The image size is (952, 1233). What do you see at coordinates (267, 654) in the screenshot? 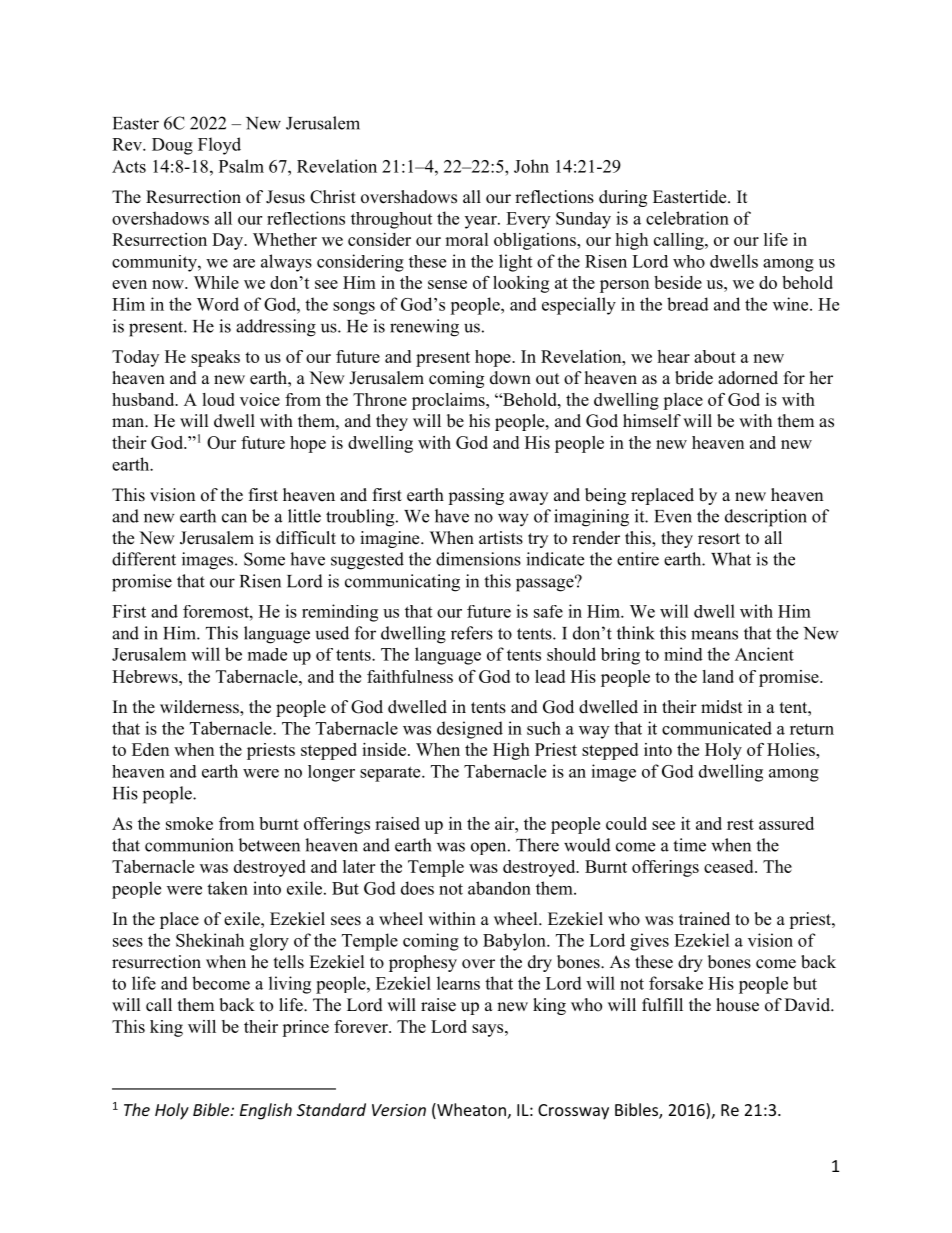
I see `made` at bounding box center [267, 654].
